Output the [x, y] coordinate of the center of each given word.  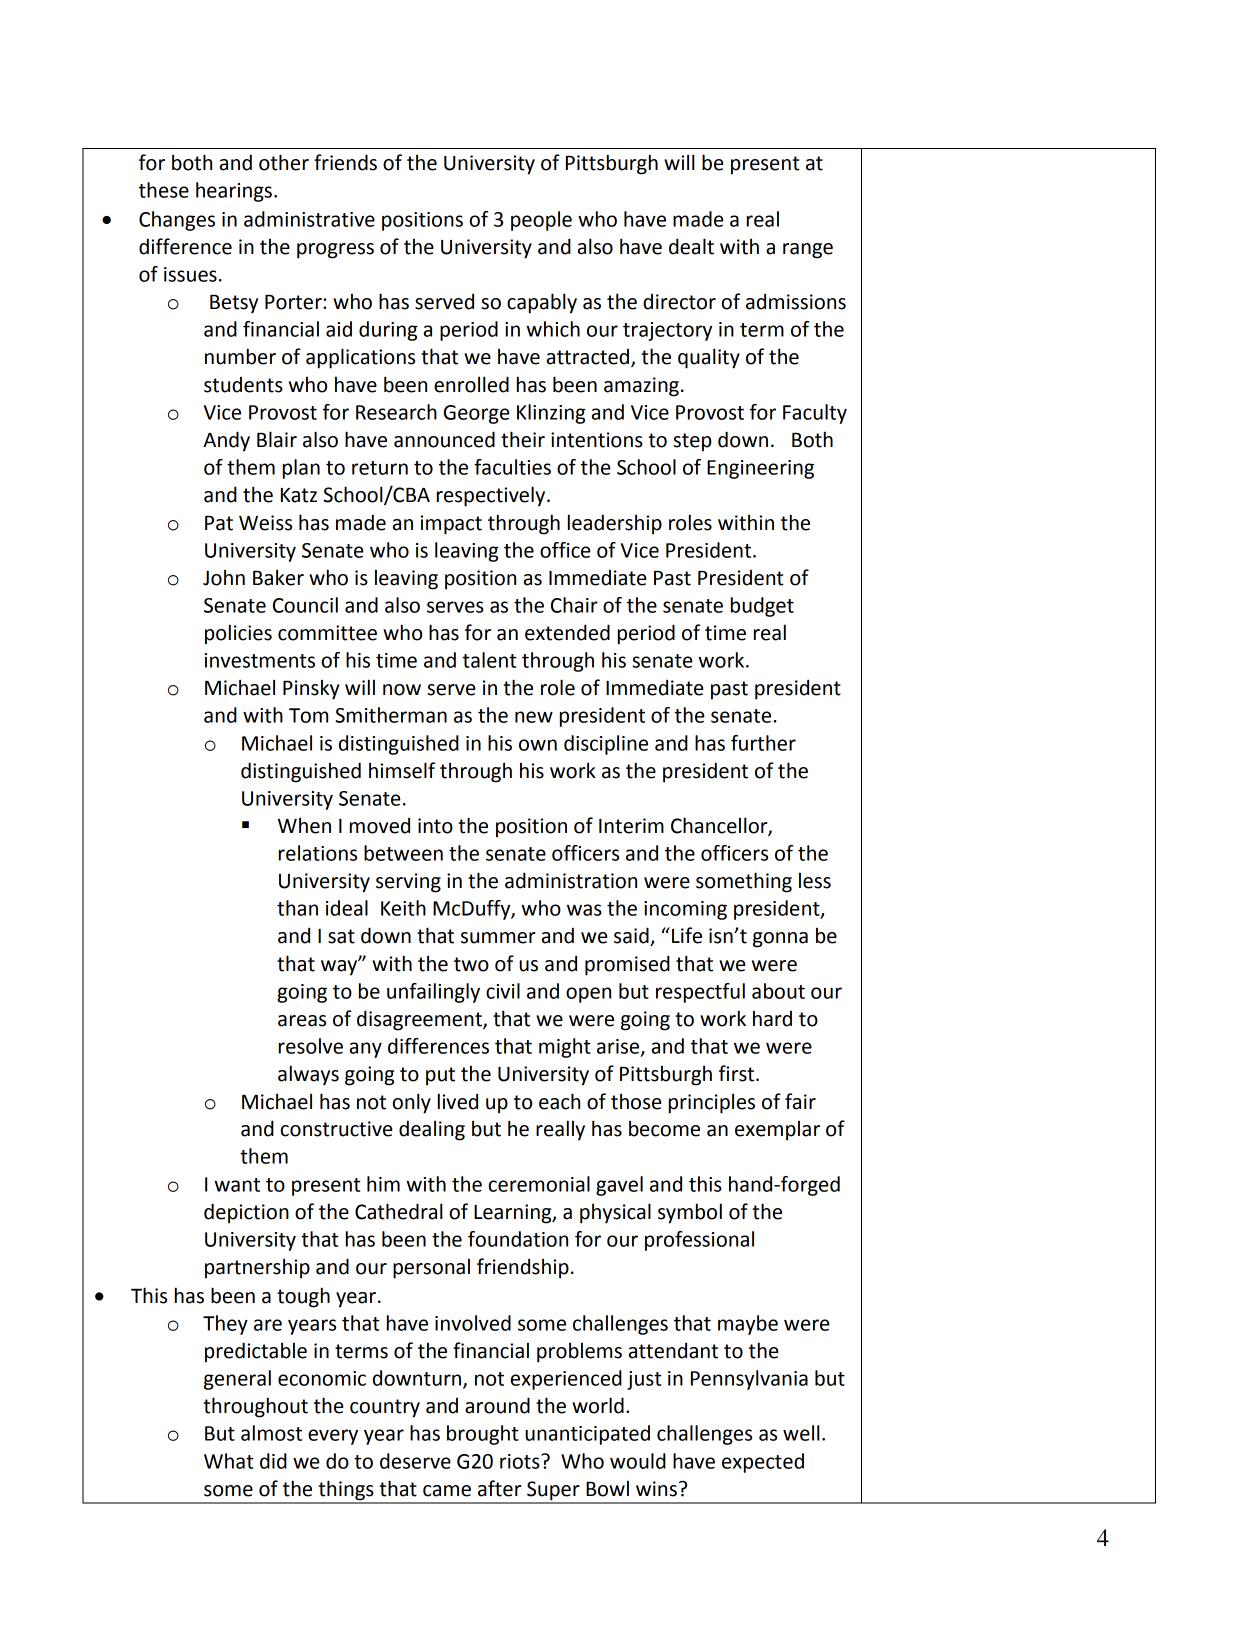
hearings [234, 192]
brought [483, 1435]
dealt [691, 246]
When [304, 825]
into [435, 826]
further [763, 743]
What [229, 1461]
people [541, 221]
